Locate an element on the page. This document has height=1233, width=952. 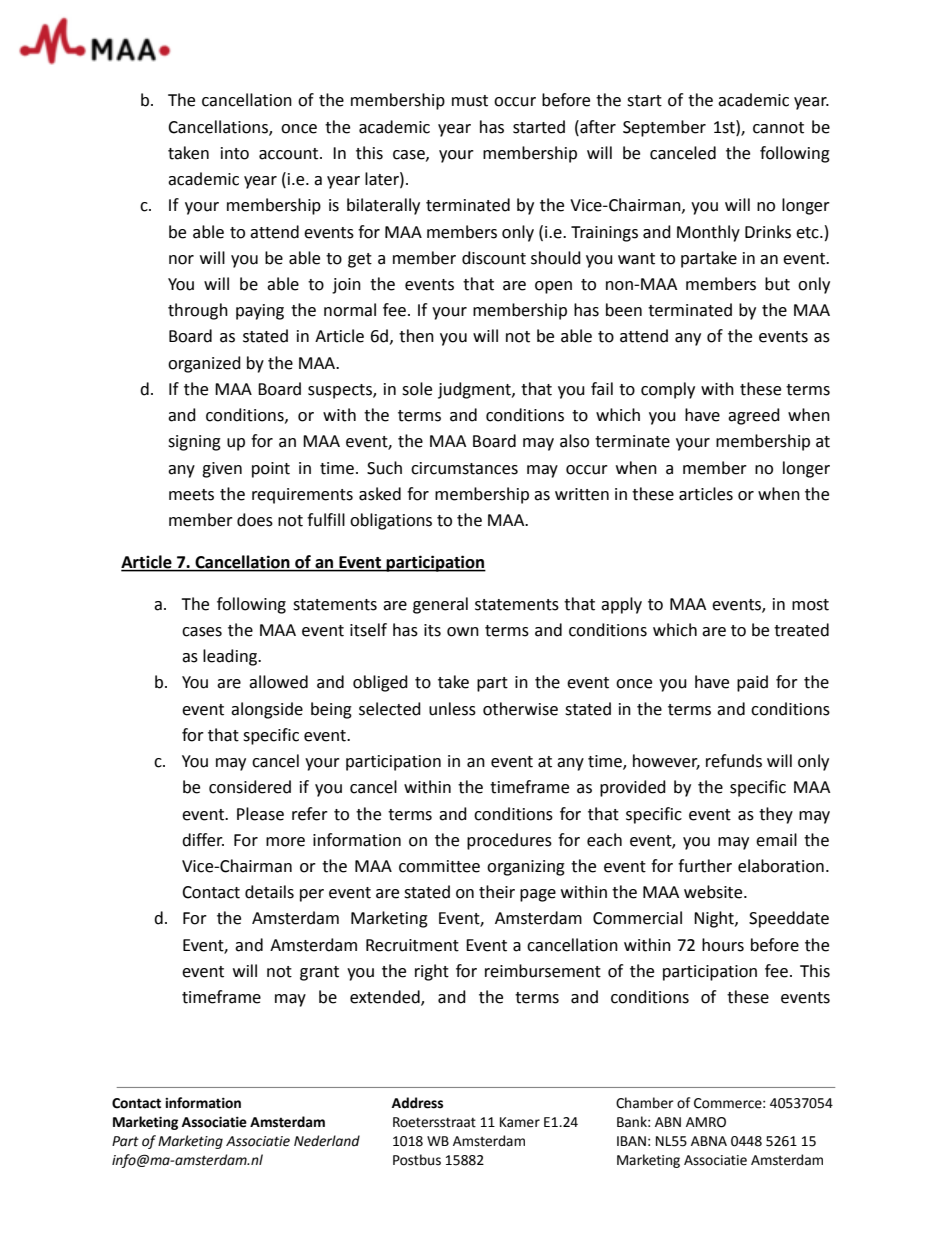
IBAN is located at coordinates (631, 1141).
